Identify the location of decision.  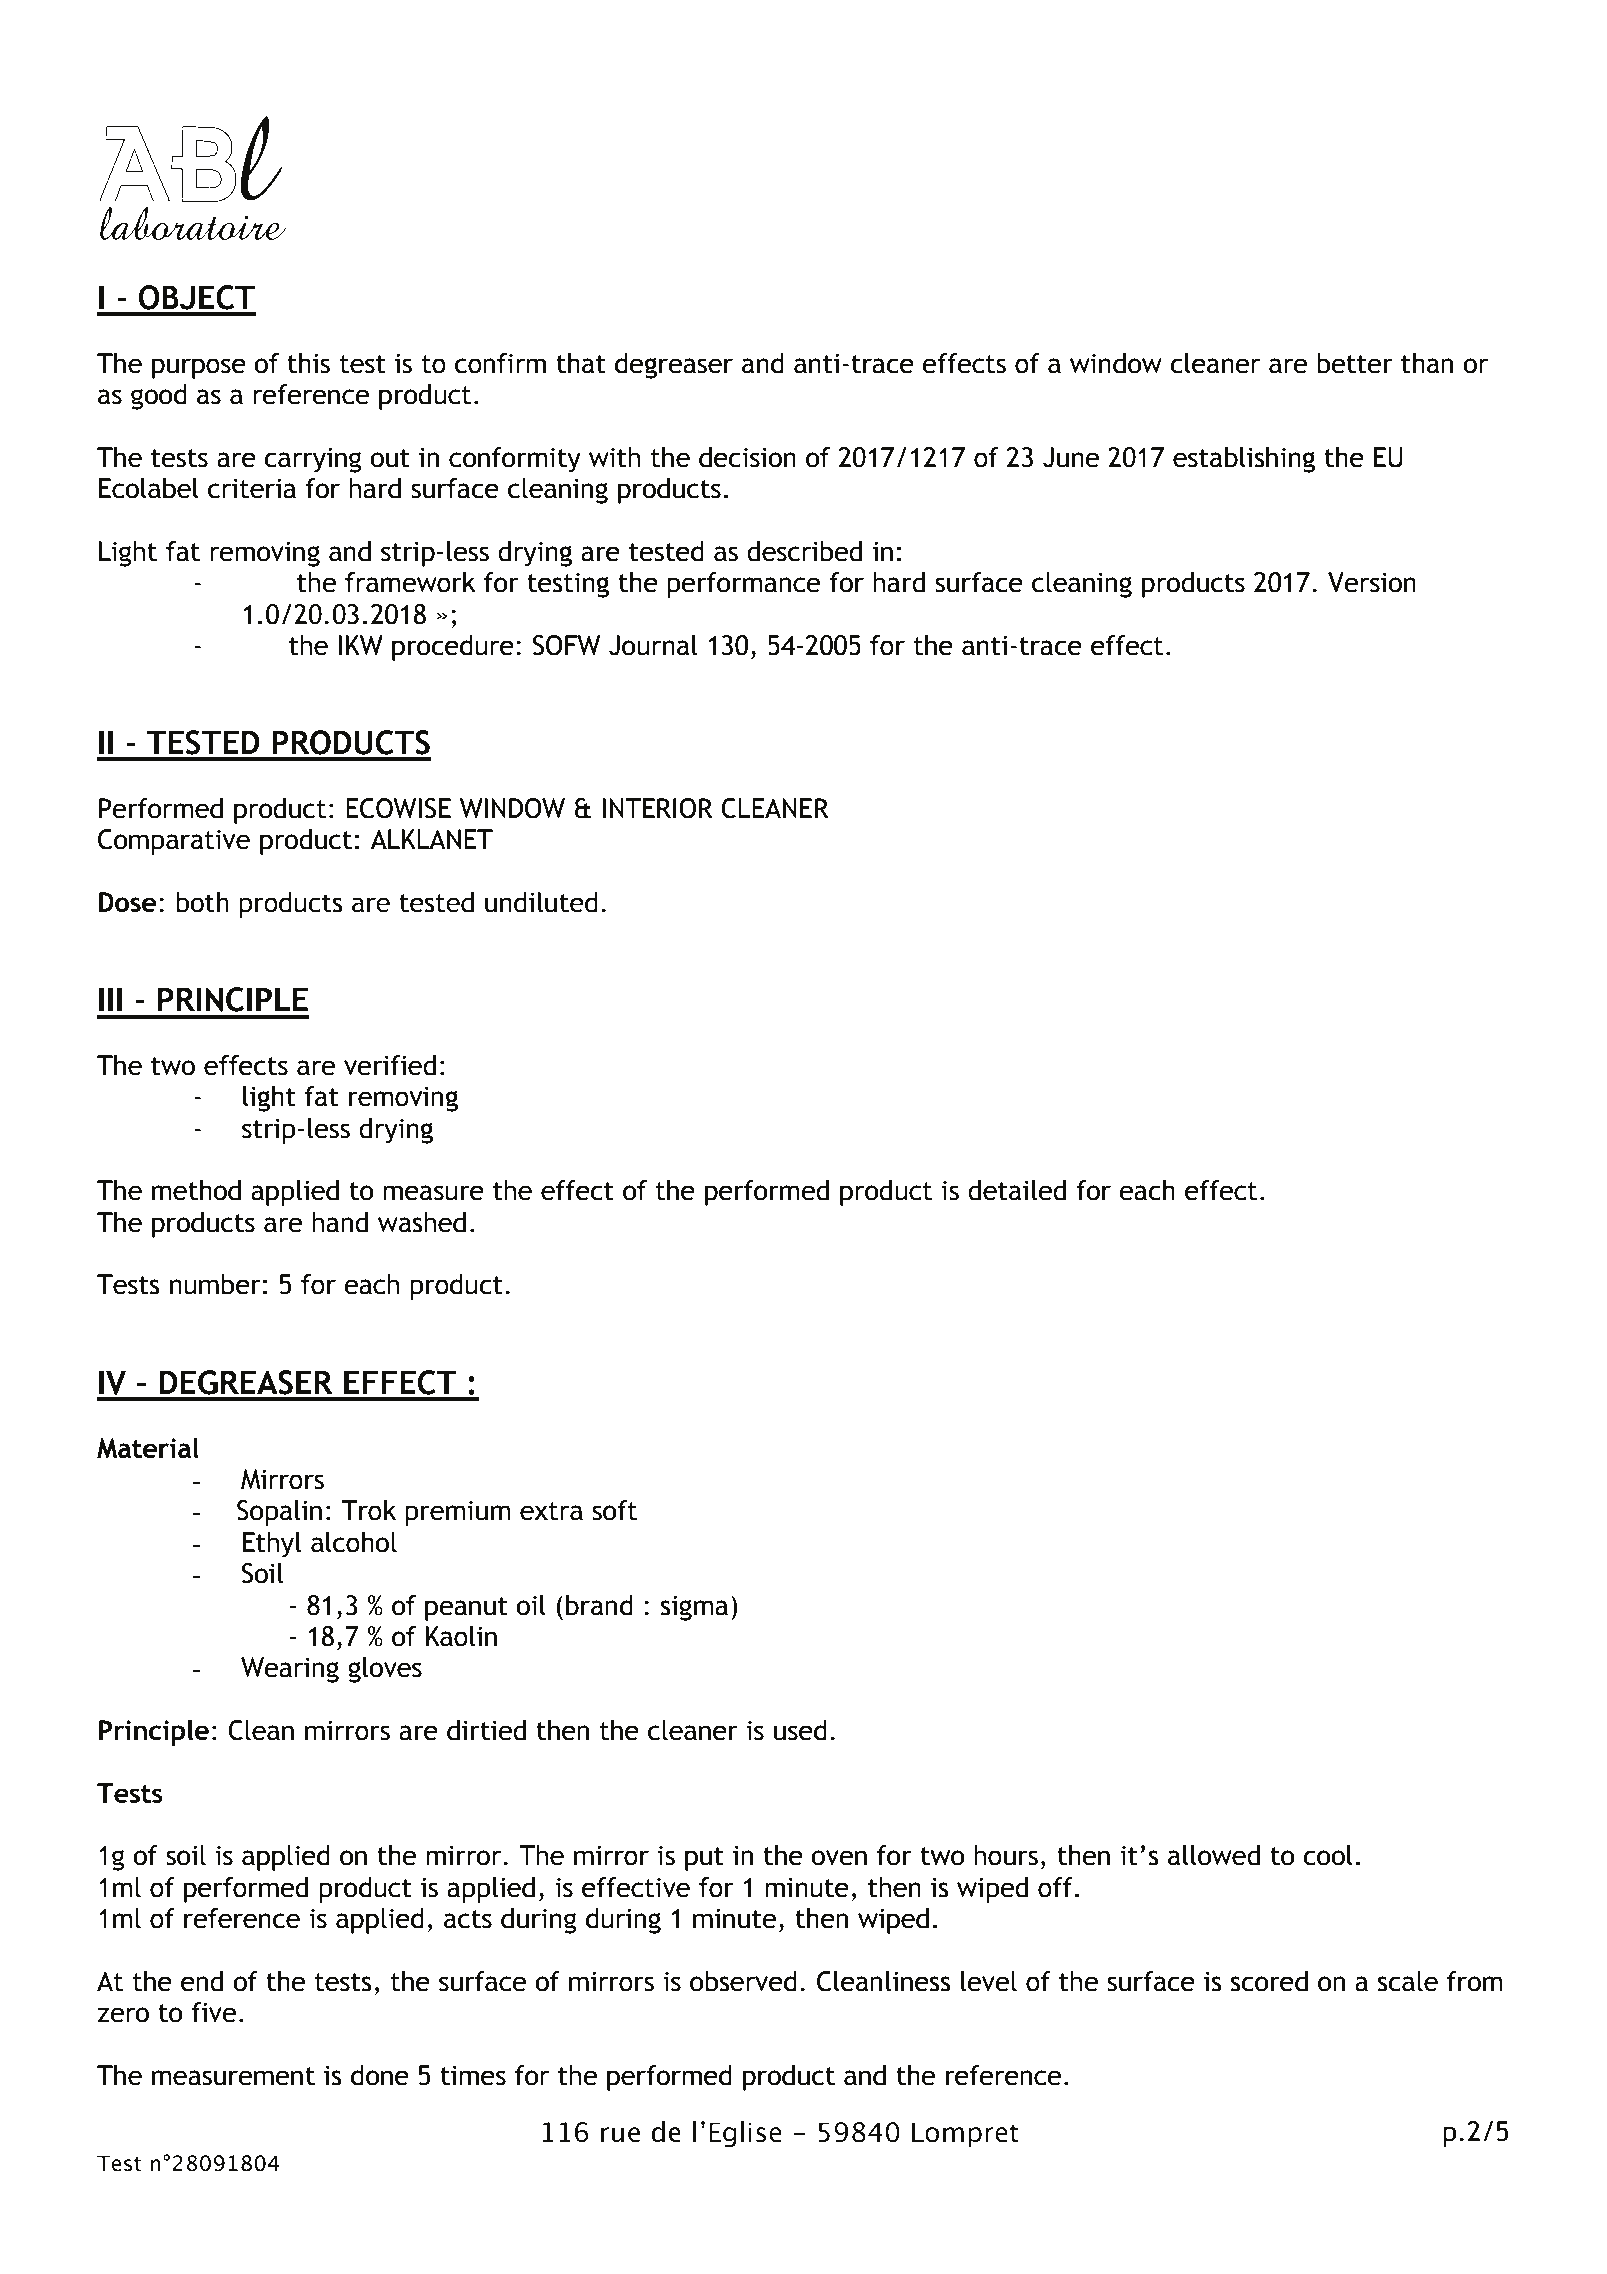
(747, 457).
